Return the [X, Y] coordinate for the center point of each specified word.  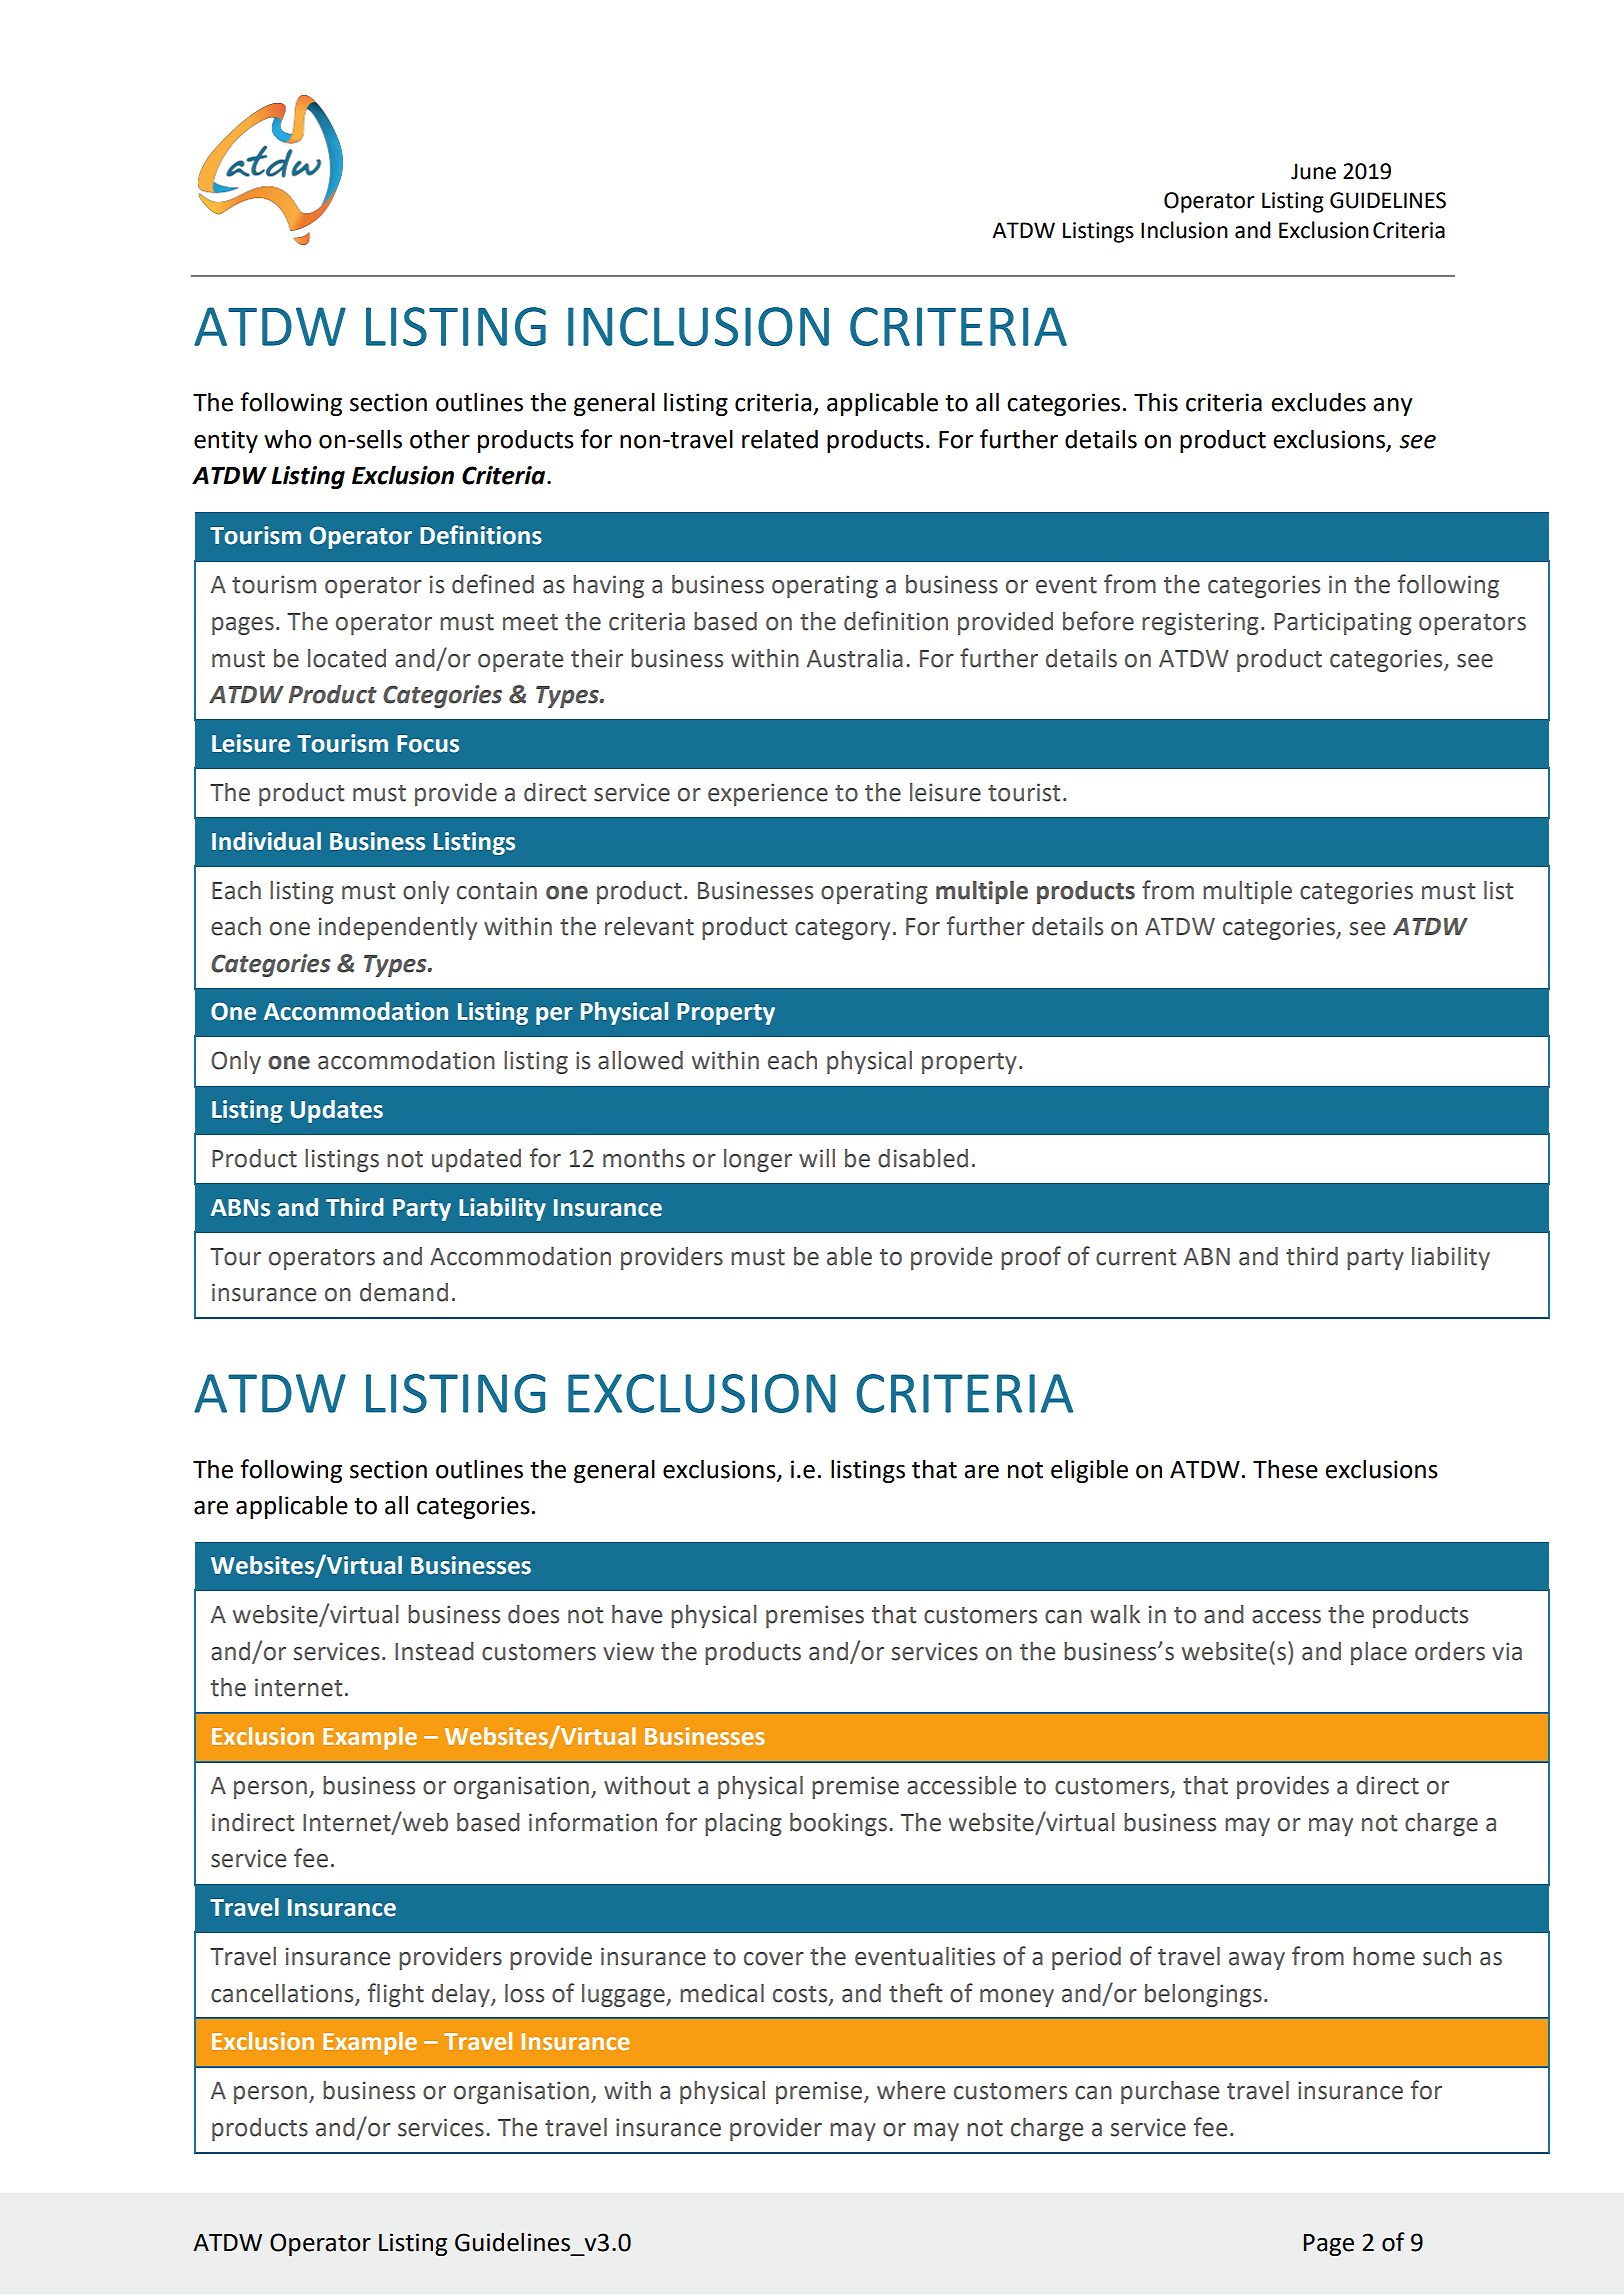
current [1136, 1257]
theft [915, 1993]
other [440, 439]
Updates [337, 1111]
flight [396, 1995]
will [817, 1158]
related [780, 439]
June [1313, 171]
